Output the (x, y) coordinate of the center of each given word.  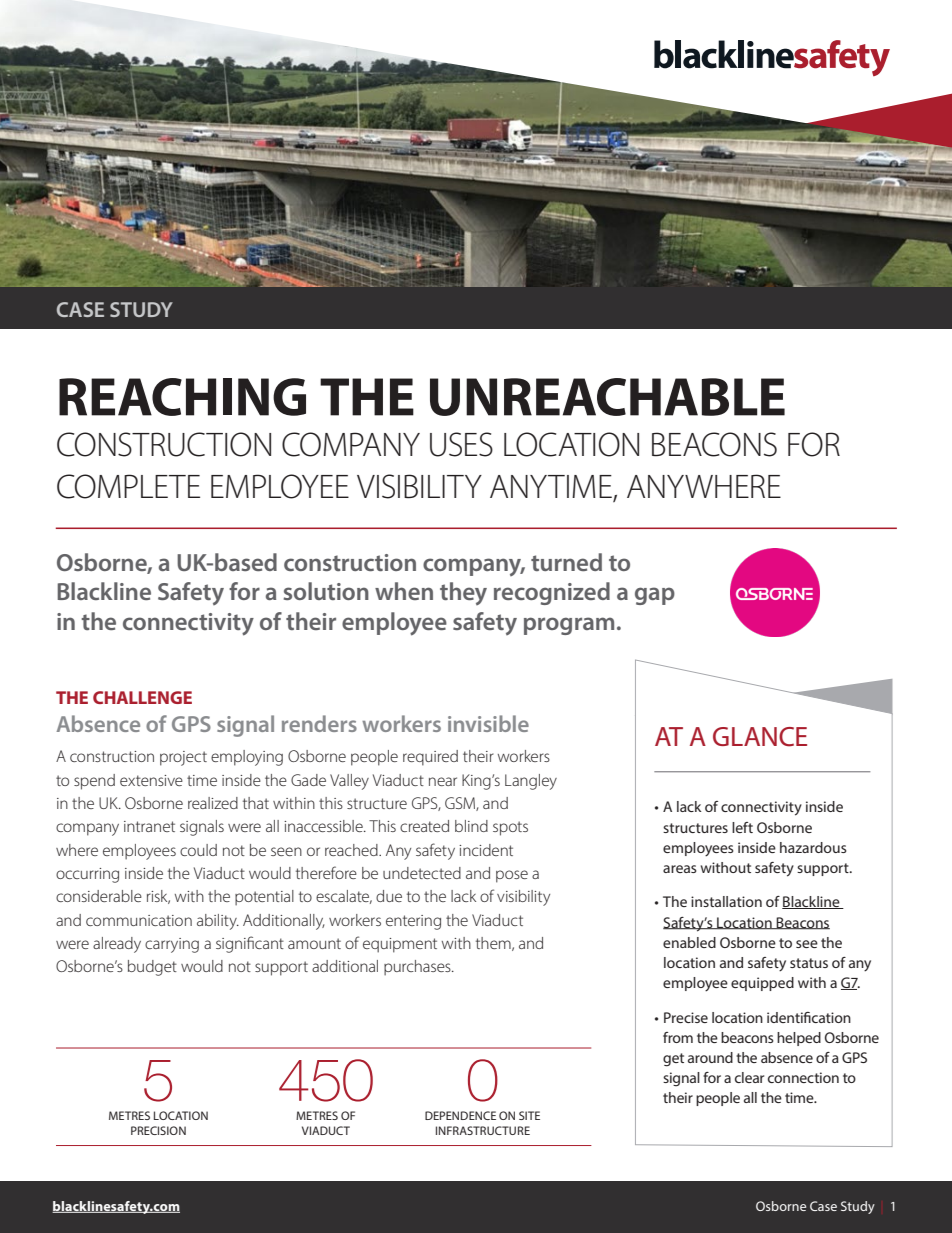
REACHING (182, 397)
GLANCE (760, 737)
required (430, 758)
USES (461, 444)
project (183, 758)
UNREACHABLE (607, 397)
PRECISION (158, 1130)
